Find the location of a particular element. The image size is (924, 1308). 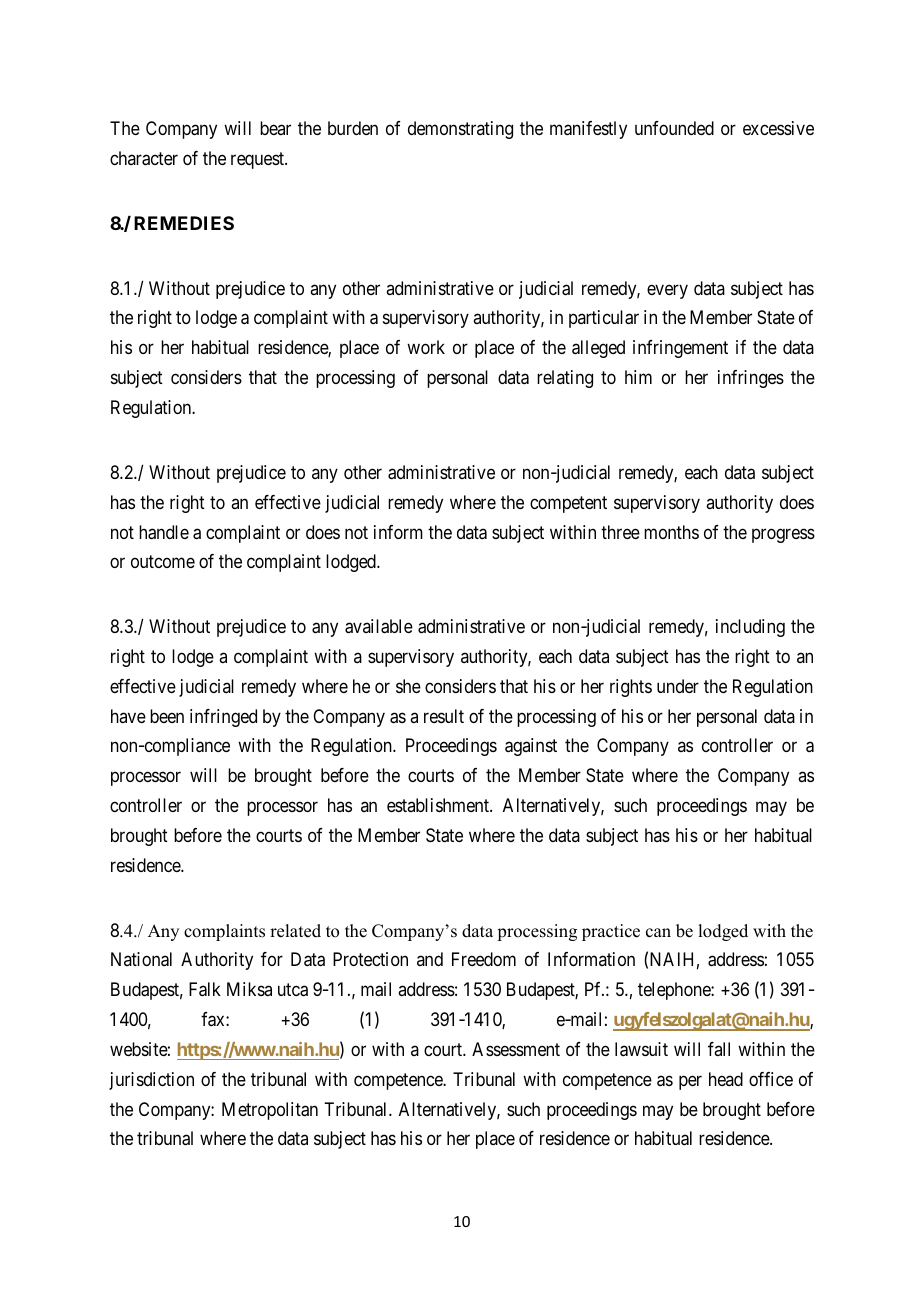

including is located at coordinates (750, 628).
